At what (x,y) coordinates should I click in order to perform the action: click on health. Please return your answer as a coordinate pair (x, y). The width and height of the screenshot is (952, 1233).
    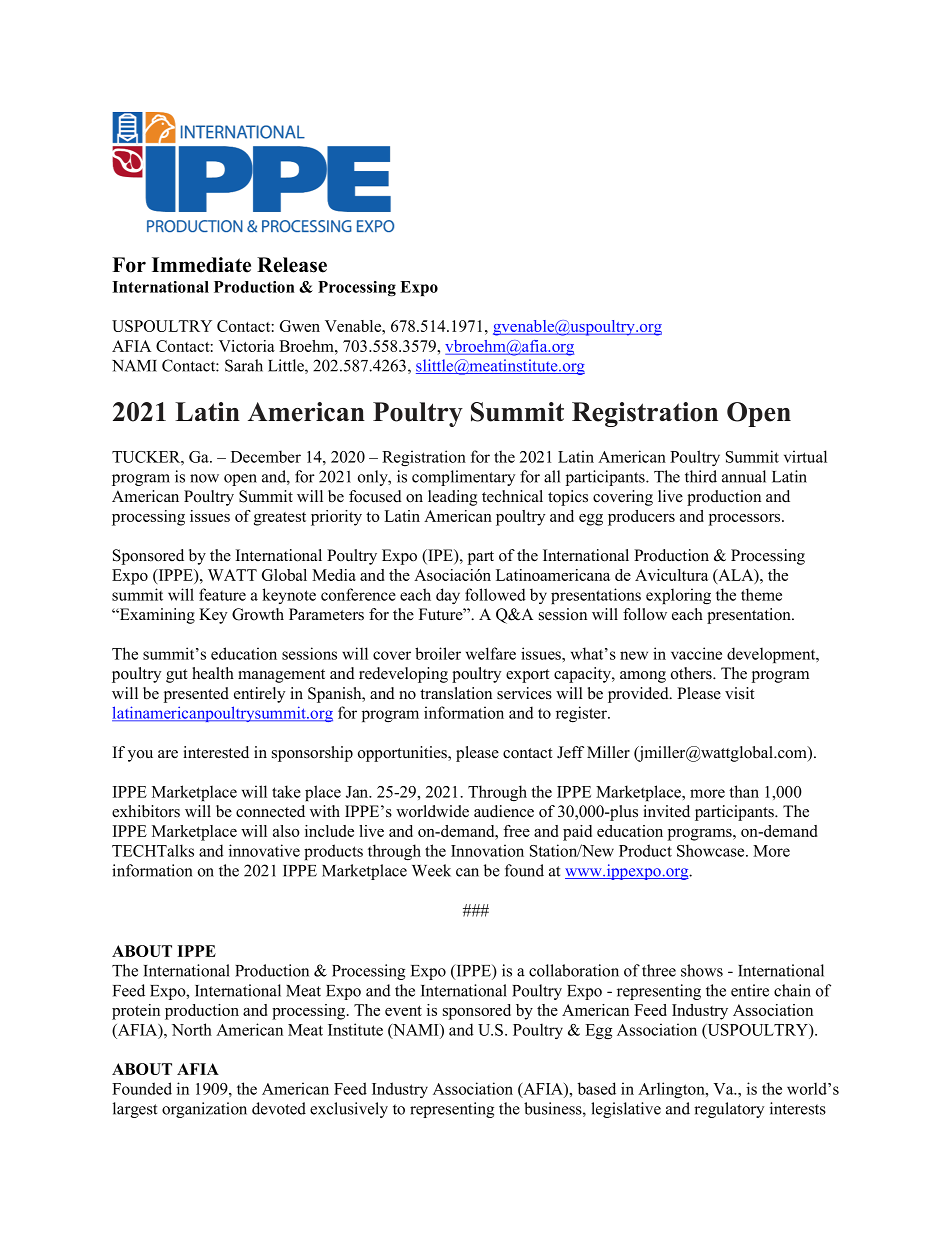
    Looking at the image, I should click on (213, 673).
